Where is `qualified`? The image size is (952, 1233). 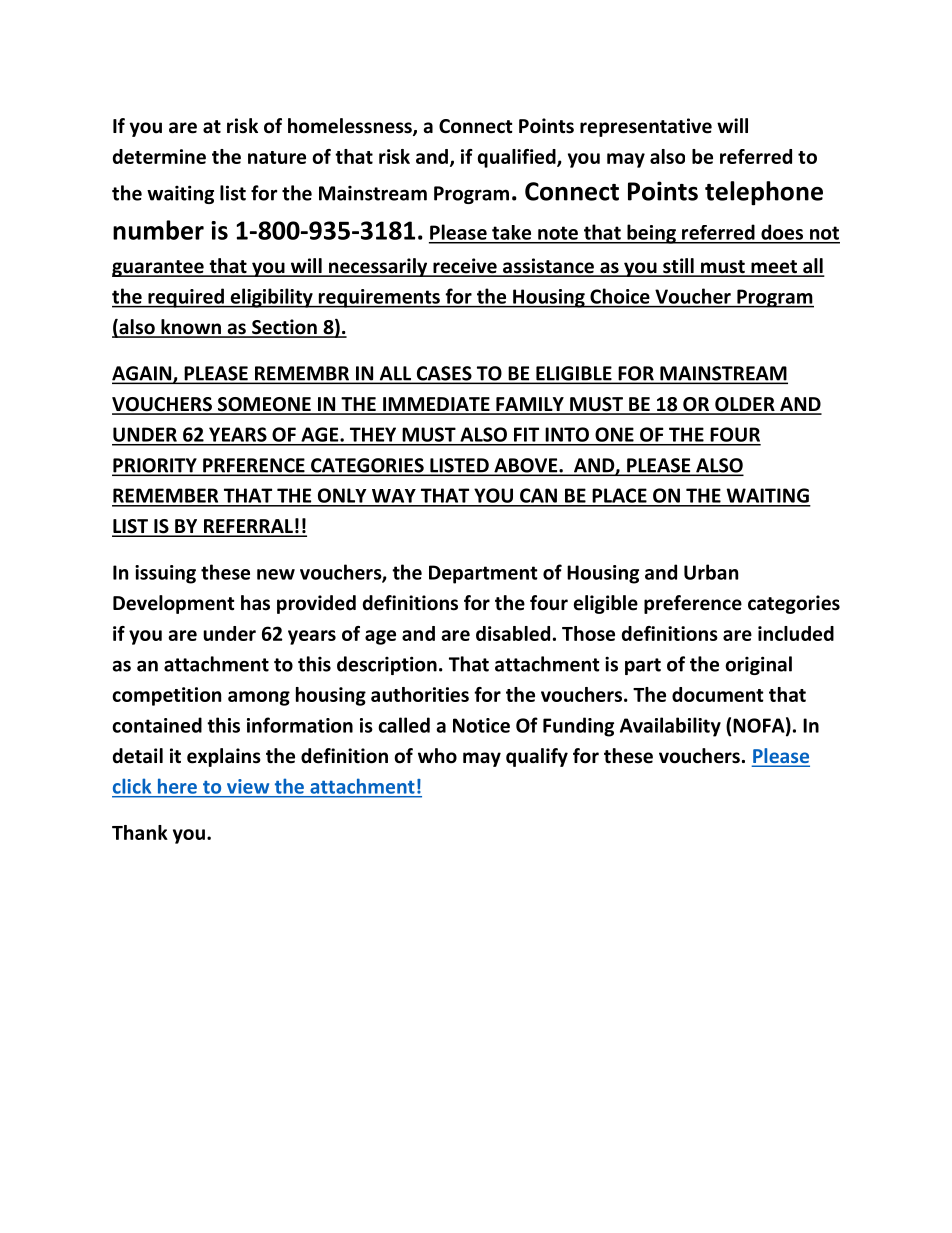 qualified is located at coordinates (518, 158).
